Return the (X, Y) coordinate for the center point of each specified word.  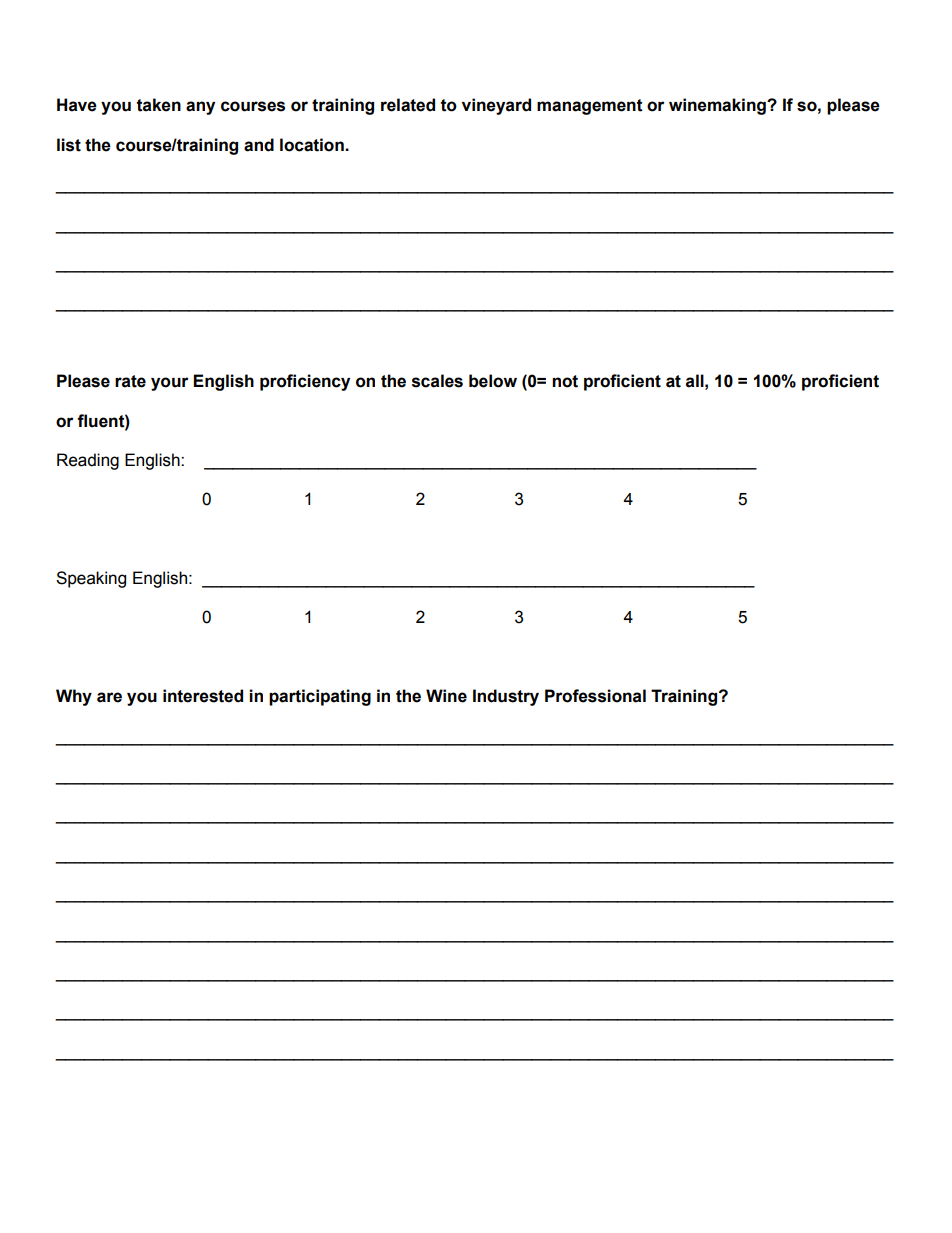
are (109, 697)
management (590, 107)
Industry (506, 697)
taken (159, 105)
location (313, 145)
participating (320, 697)
